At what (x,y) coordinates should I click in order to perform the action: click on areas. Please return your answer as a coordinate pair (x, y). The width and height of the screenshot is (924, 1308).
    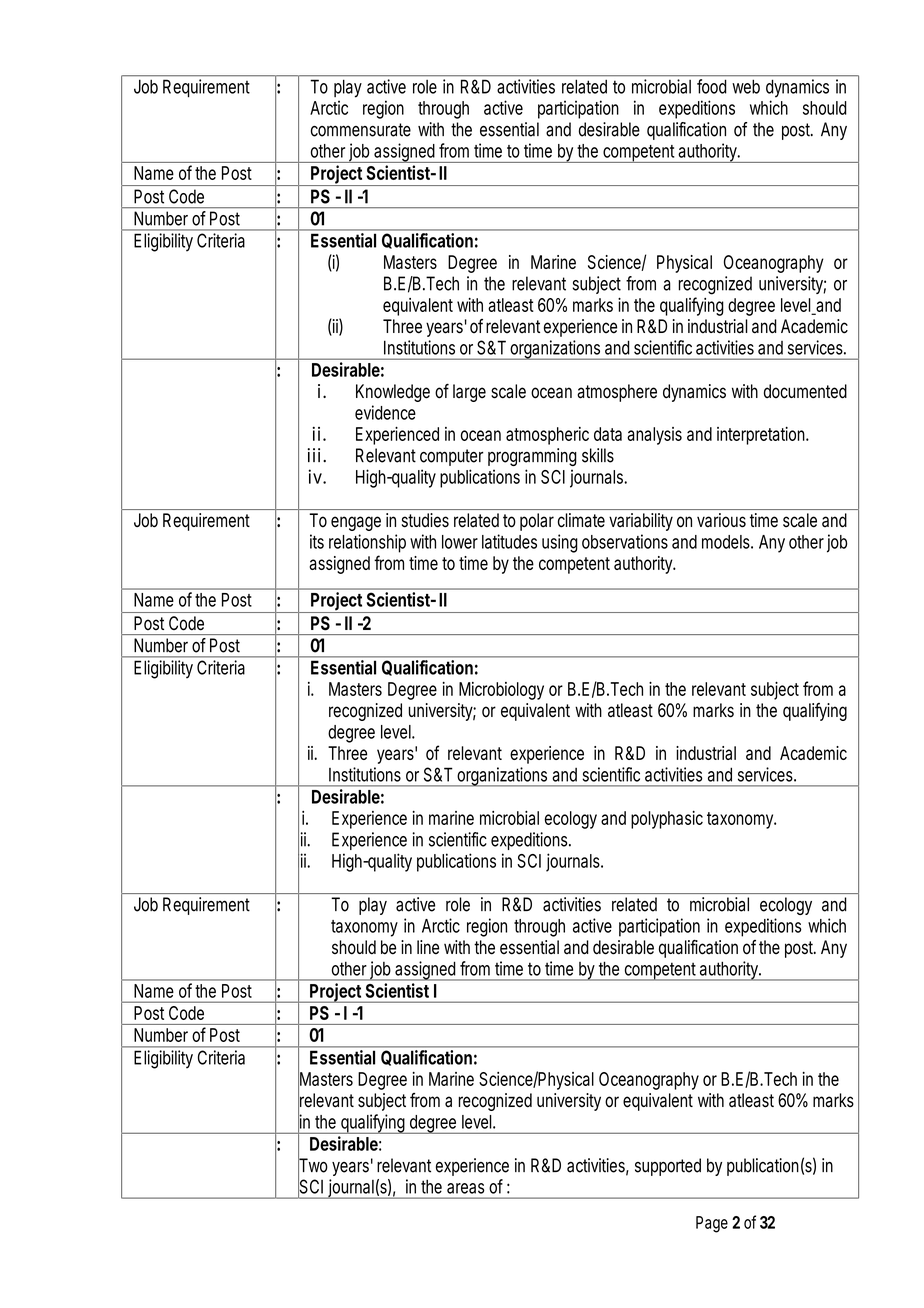
    Looking at the image, I should click on (466, 1188).
